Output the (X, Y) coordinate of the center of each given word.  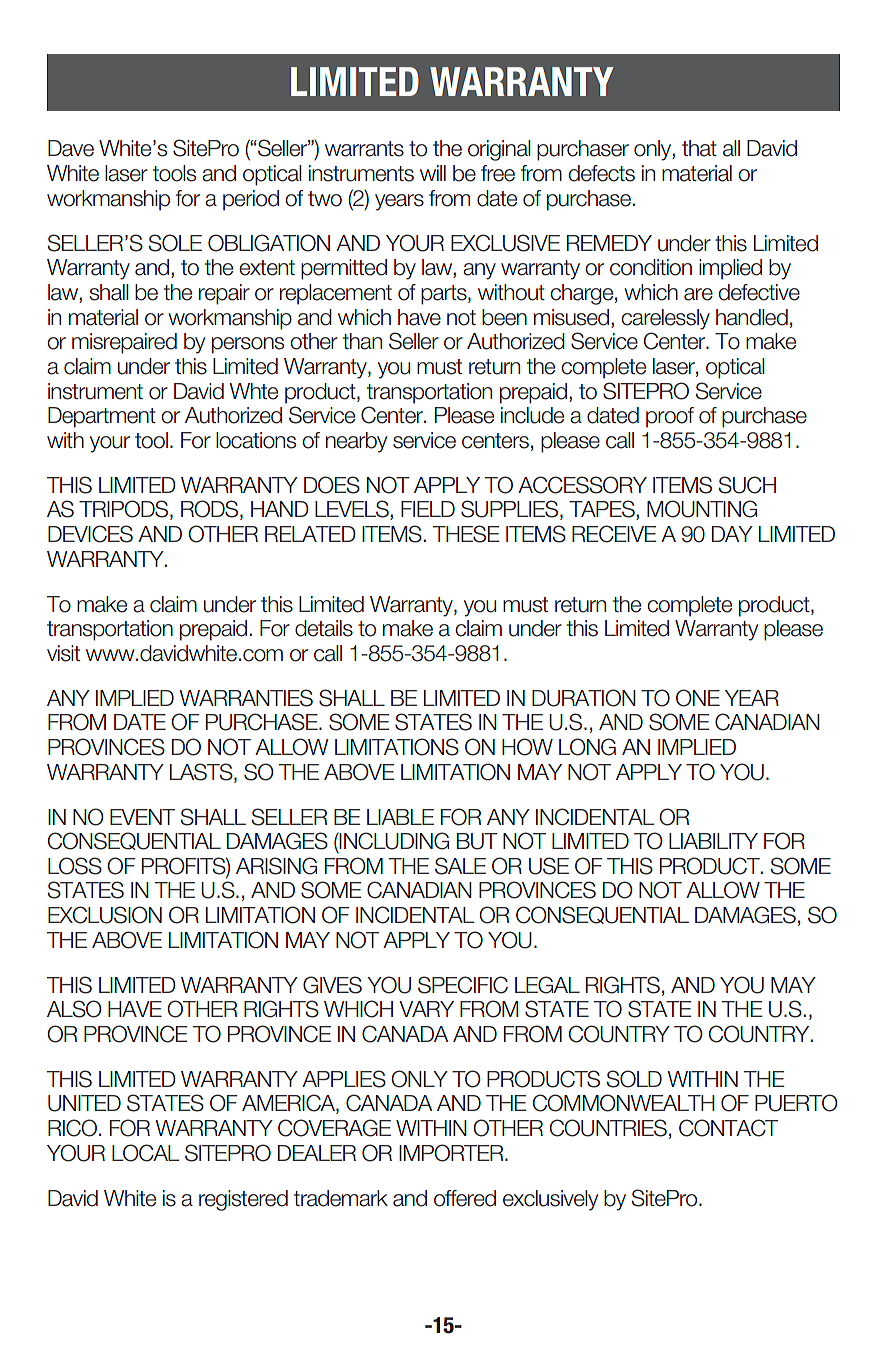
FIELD (428, 509)
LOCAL (145, 1153)
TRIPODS (125, 510)
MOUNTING (702, 509)
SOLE (175, 243)
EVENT (142, 817)
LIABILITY (713, 841)
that (699, 148)
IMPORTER (452, 1153)
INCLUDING (393, 841)
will (433, 173)
